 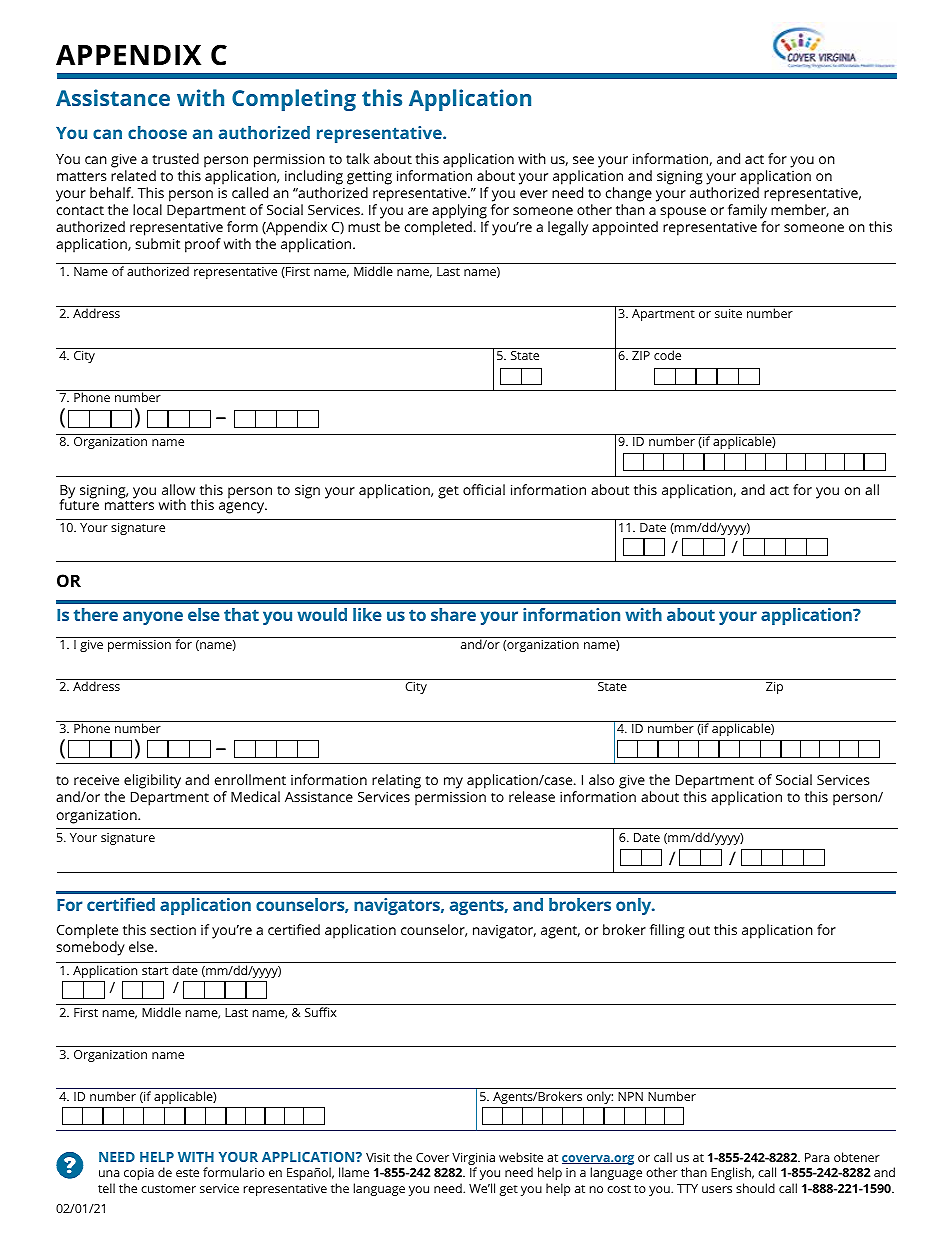 What do you see at coordinates (396, 781) in the document?
I see `relating` at bounding box center [396, 781].
